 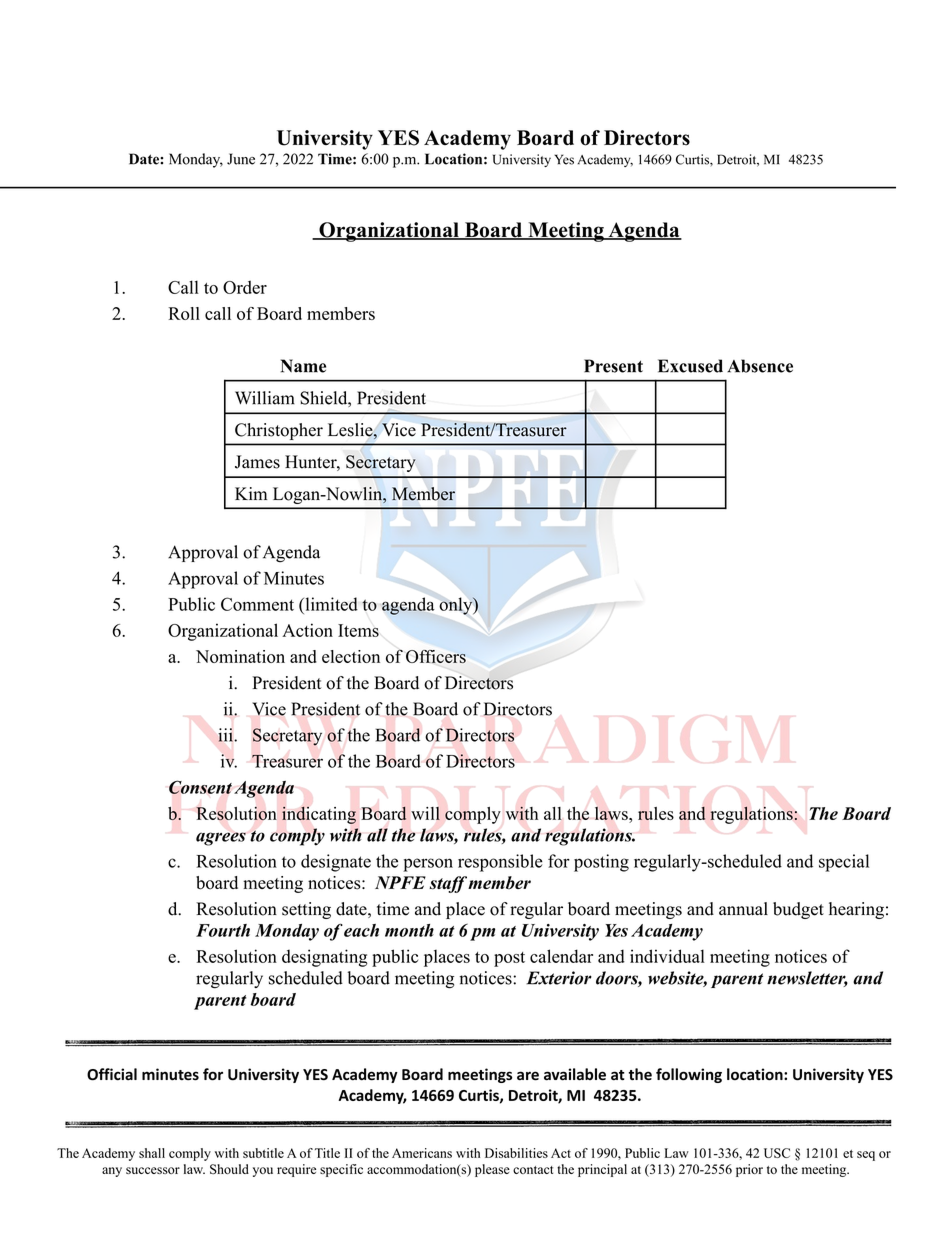 What do you see at coordinates (200, 787) in the screenshot?
I see `Consent` at bounding box center [200, 787].
